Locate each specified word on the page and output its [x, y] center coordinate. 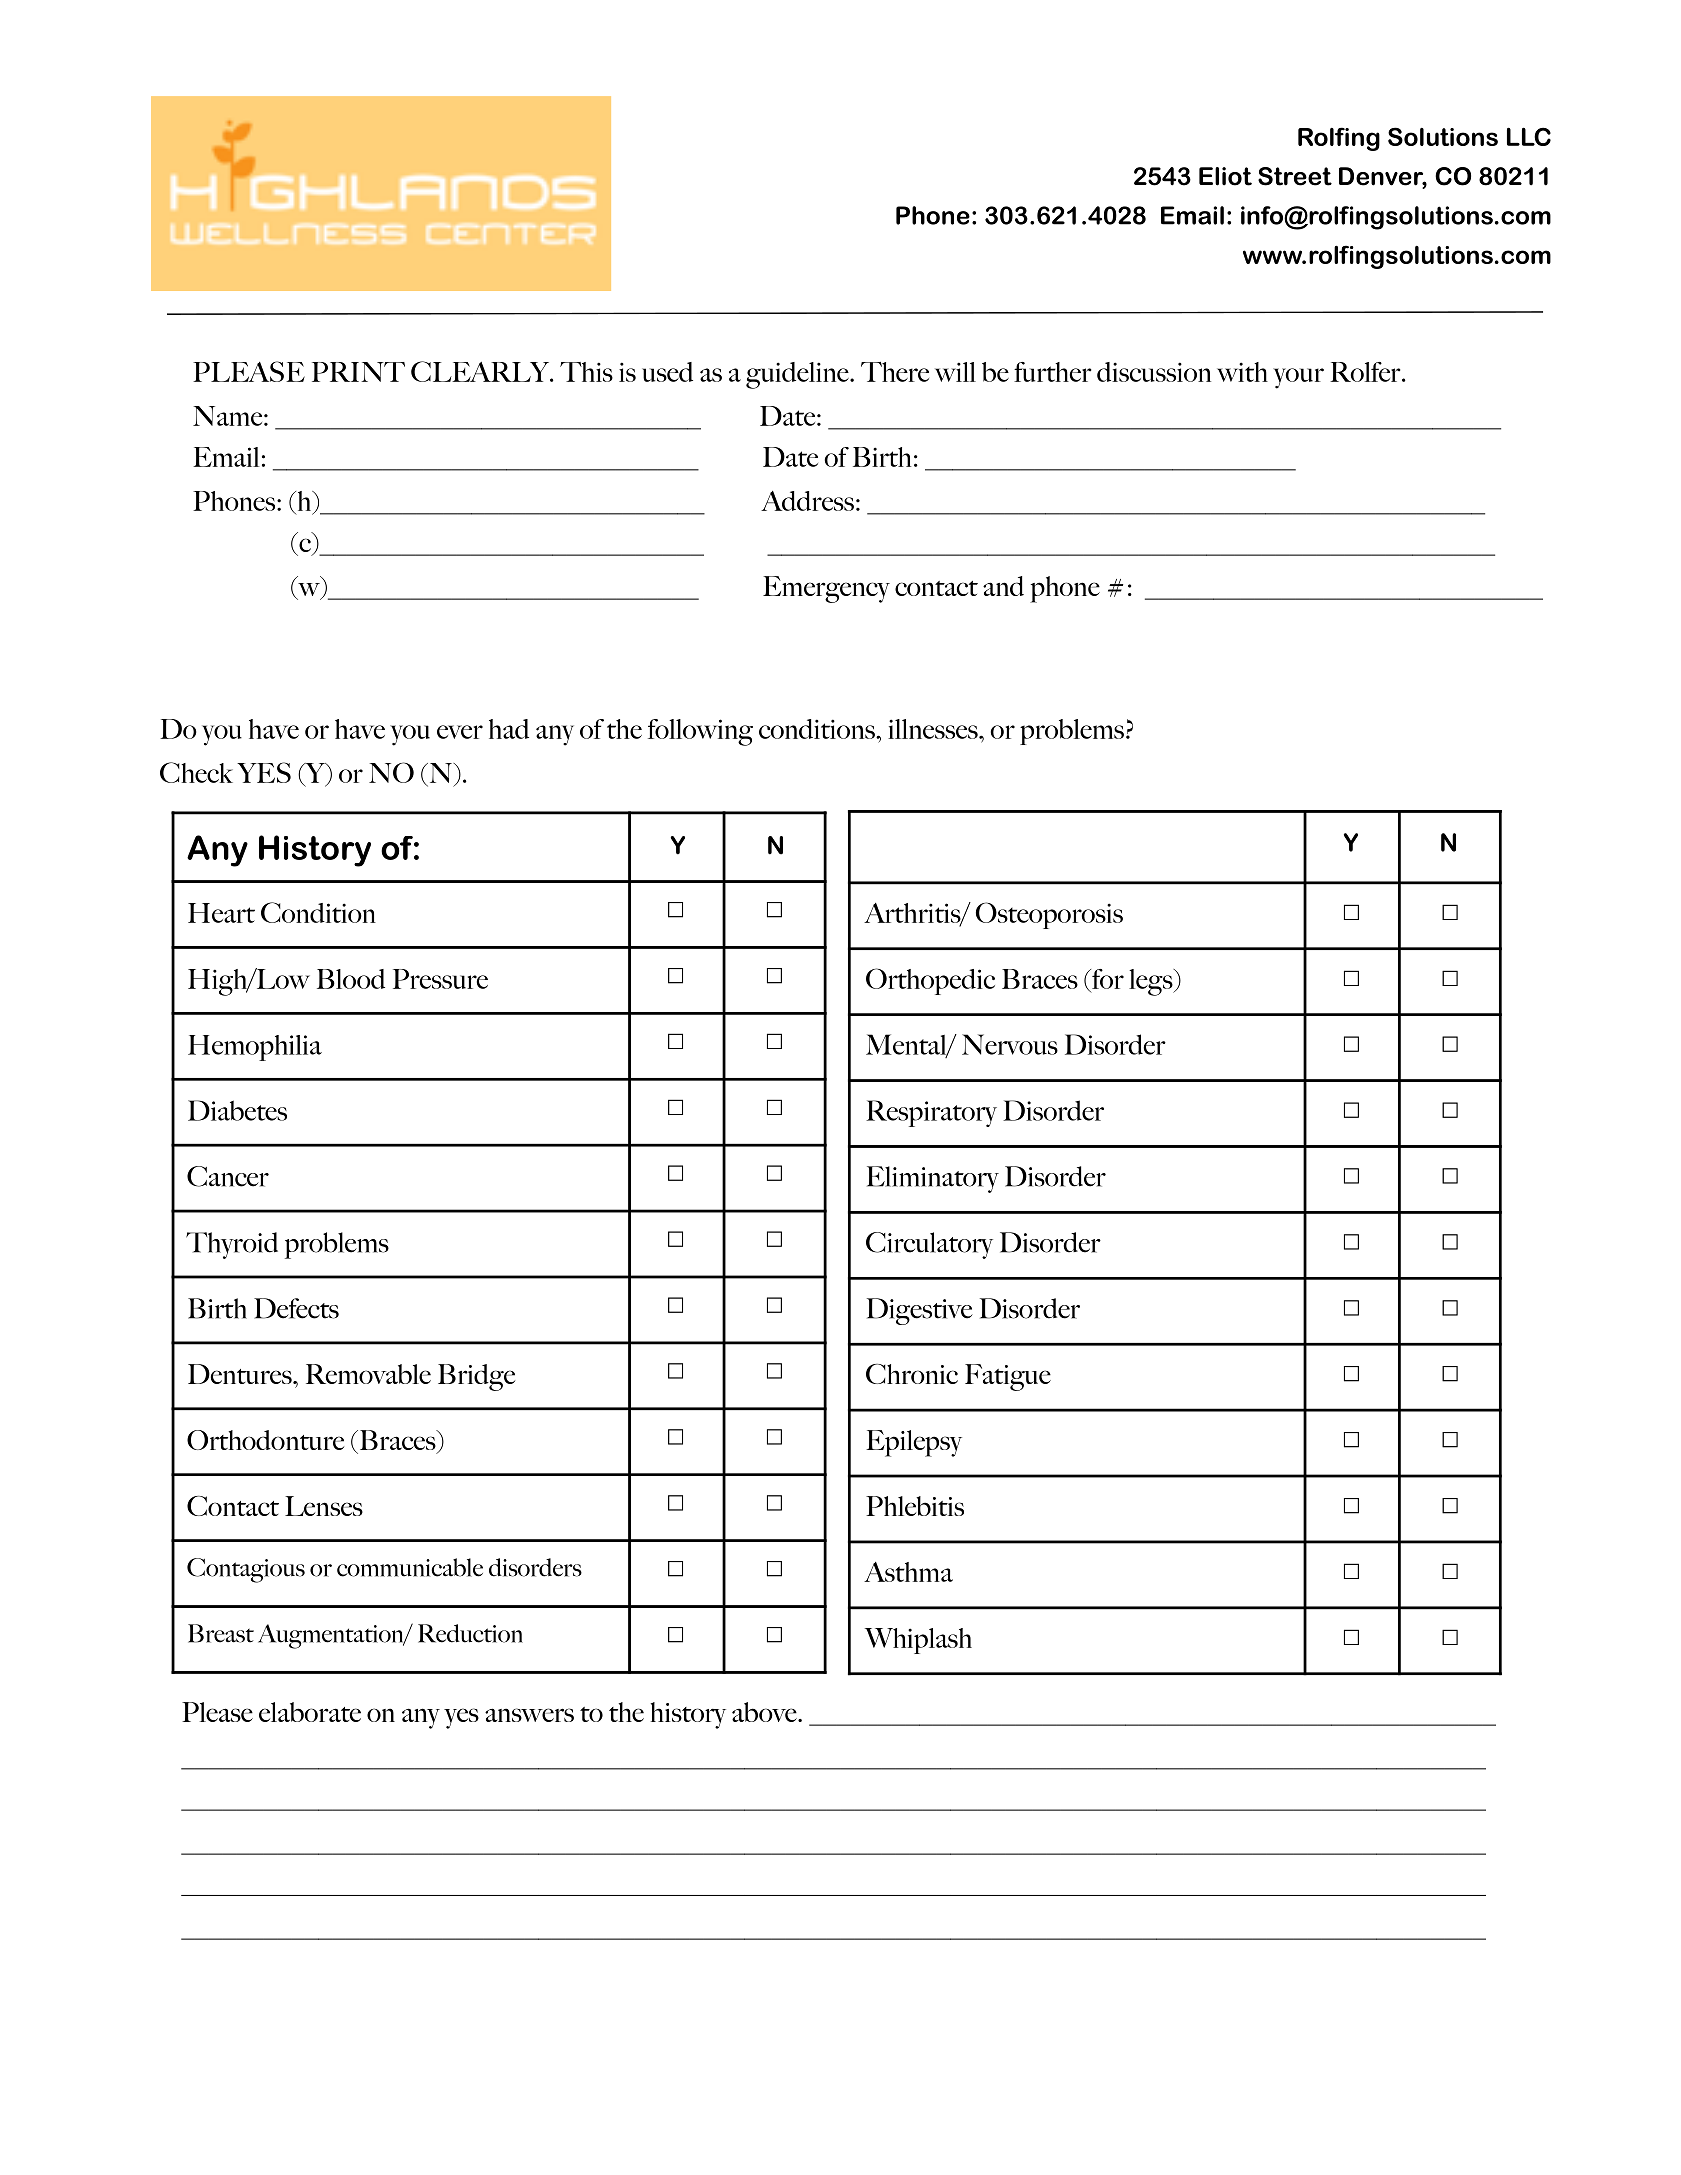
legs [1152, 982]
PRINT [358, 372]
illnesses [934, 729]
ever [460, 732]
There [895, 372]
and [1003, 586]
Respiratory [931, 1113]
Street [1295, 176]
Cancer [228, 1176]
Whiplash [918, 1641]
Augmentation [332, 1636]
